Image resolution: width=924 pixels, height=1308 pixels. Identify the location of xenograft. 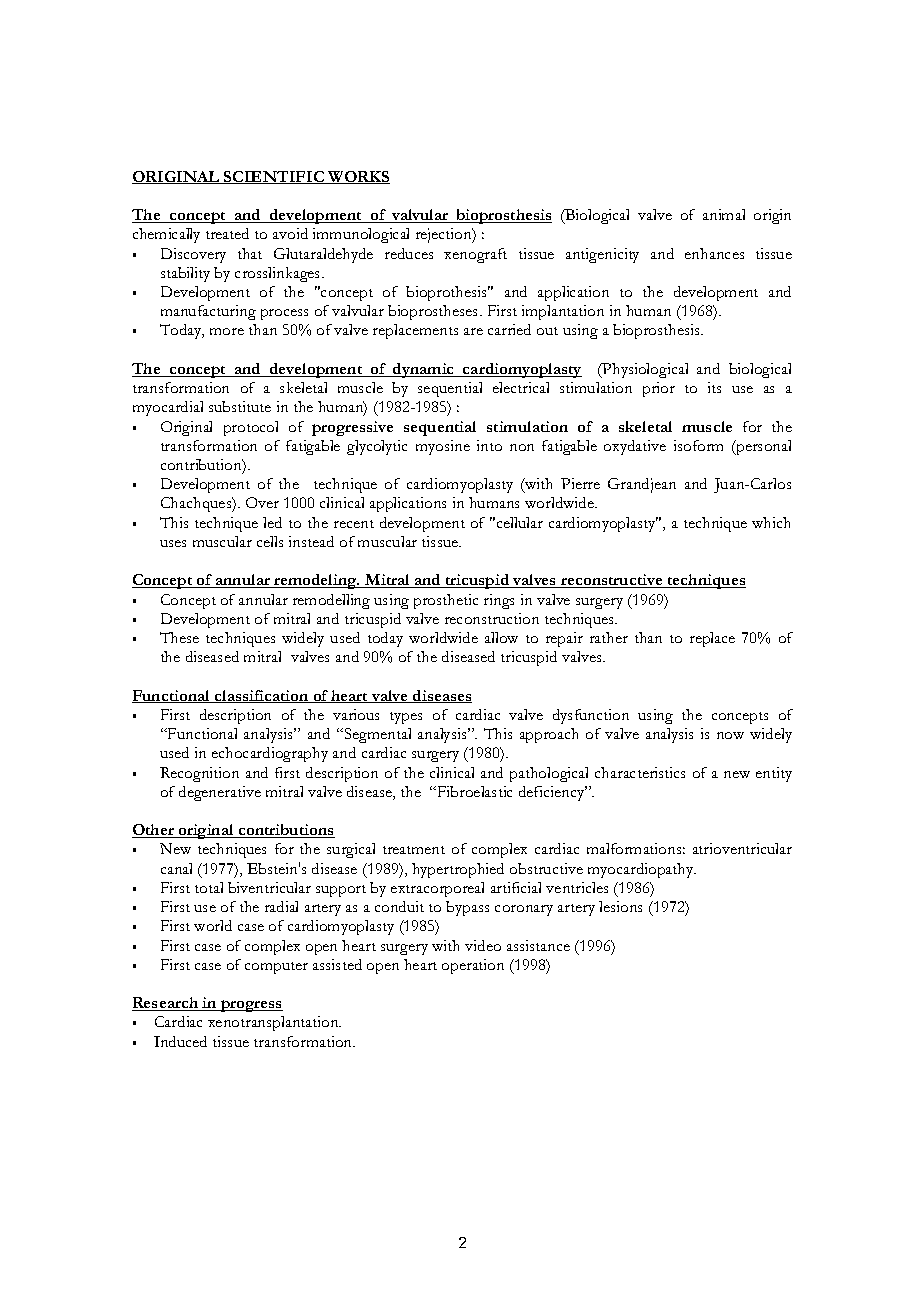
(475, 255).
